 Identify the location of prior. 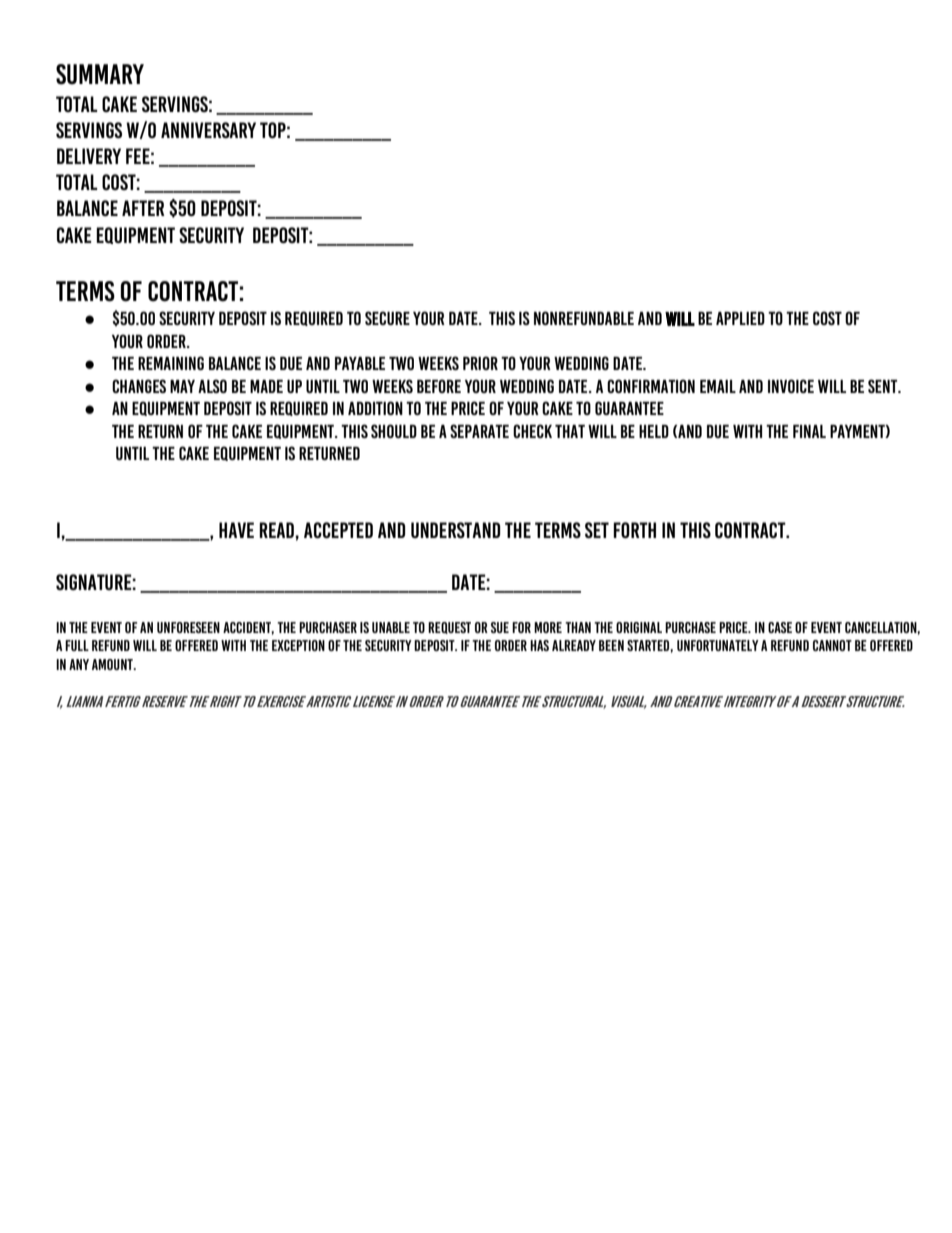
(480, 363).
